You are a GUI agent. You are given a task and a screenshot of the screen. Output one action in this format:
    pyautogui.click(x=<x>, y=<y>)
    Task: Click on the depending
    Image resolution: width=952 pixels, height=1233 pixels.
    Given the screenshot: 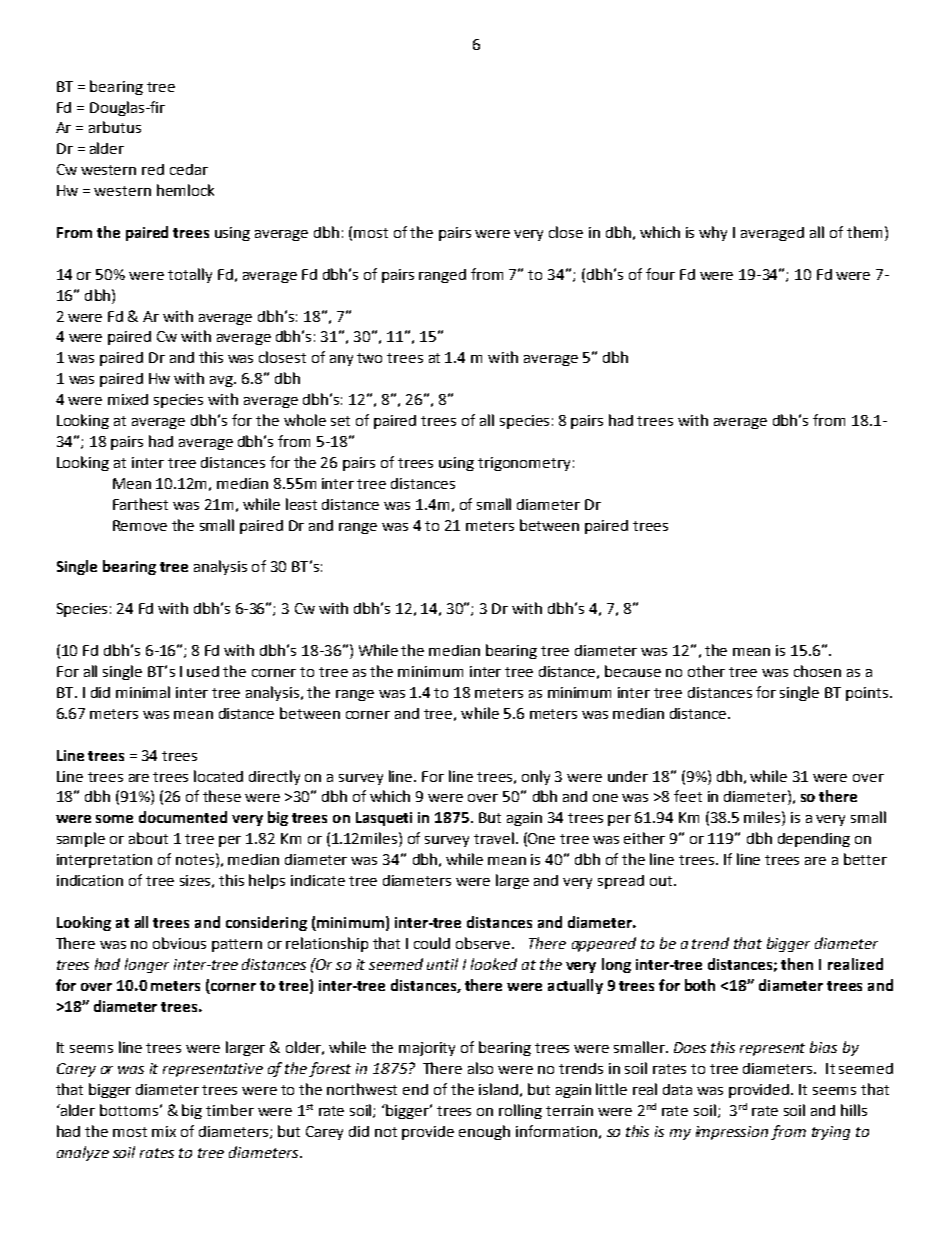 What is the action you would take?
    pyautogui.click(x=814, y=840)
